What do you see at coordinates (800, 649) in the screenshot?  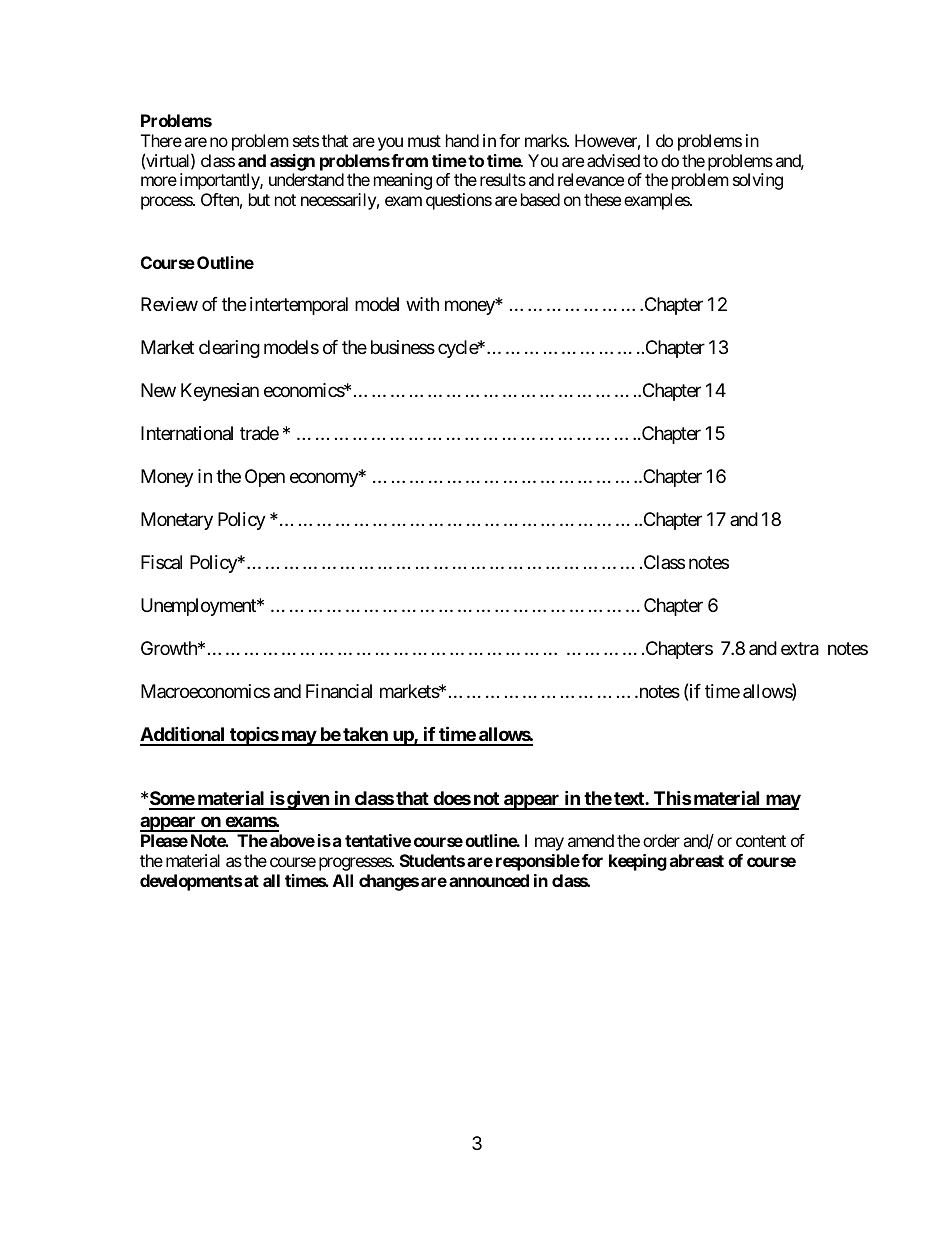 I see `extra` at bounding box center [800, 649].
